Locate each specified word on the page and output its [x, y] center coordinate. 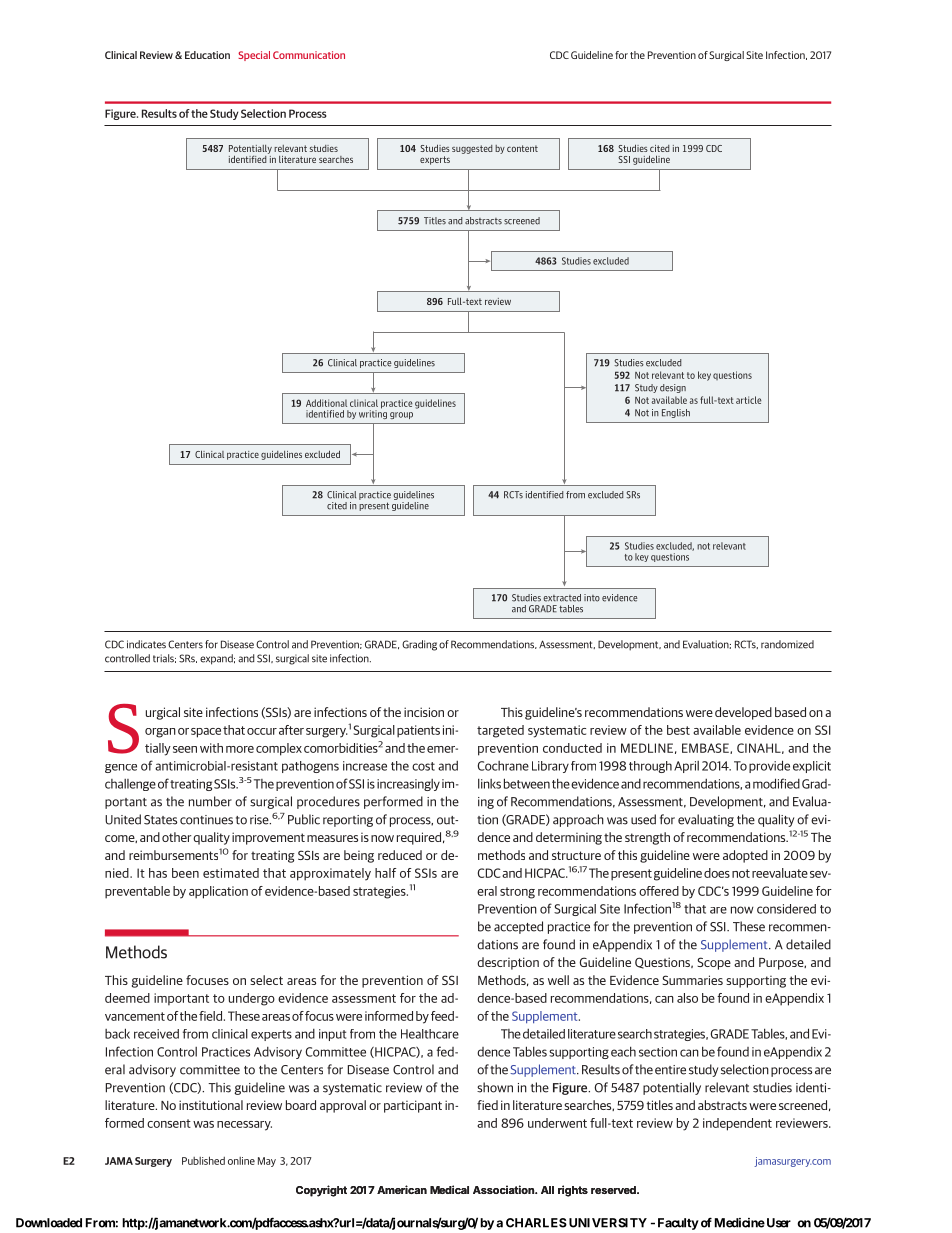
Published [203, 1160]
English [676, 413]
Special [254, 56]
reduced [400, 855]
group [401, 415]
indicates [146, 644]
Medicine [740, 1223]
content [522, 148]
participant [413, 1106]
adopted [745, 856]
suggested [472, 149]
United [123, 819]
